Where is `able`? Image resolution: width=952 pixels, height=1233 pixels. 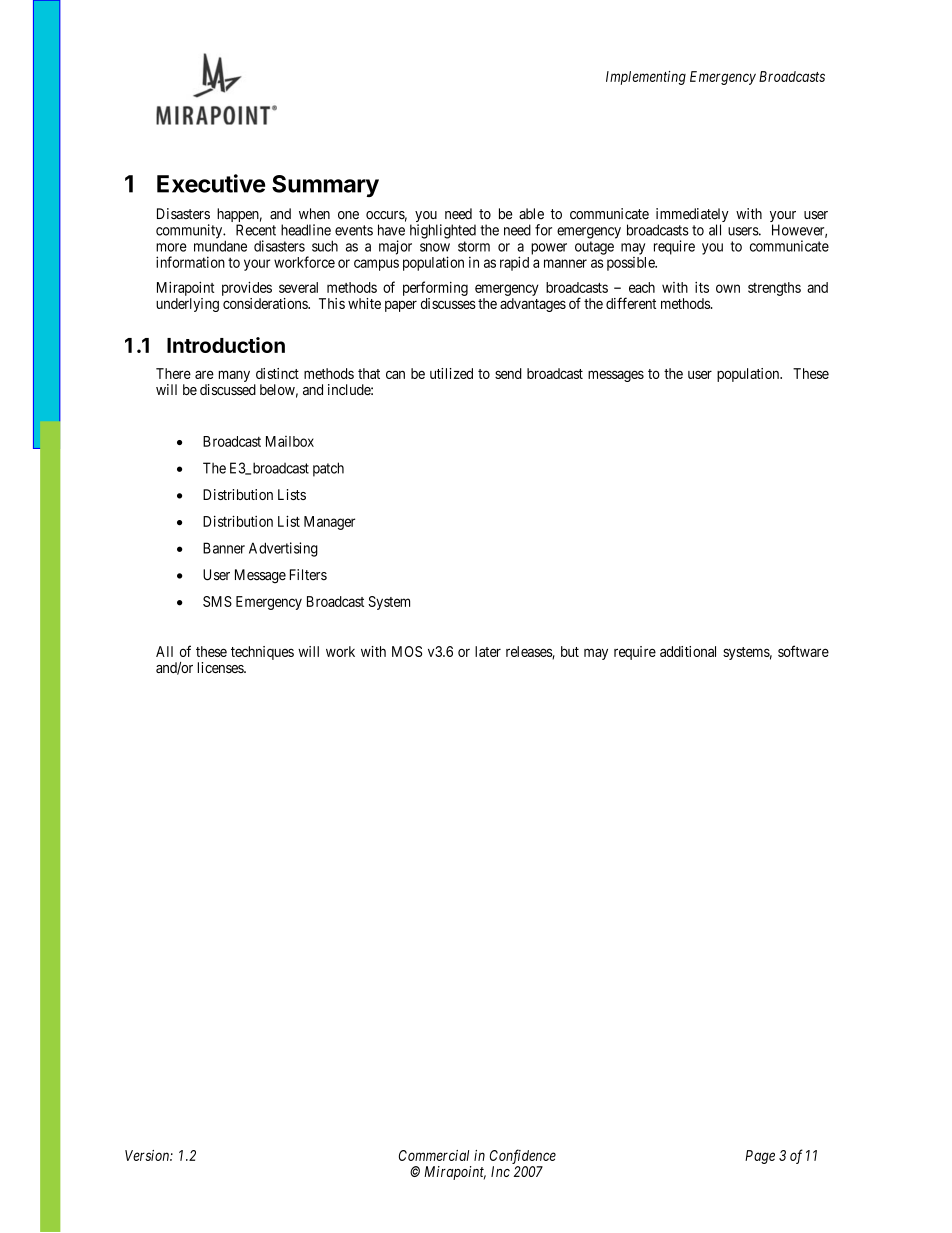 able is located at coordinates (531, 214).
